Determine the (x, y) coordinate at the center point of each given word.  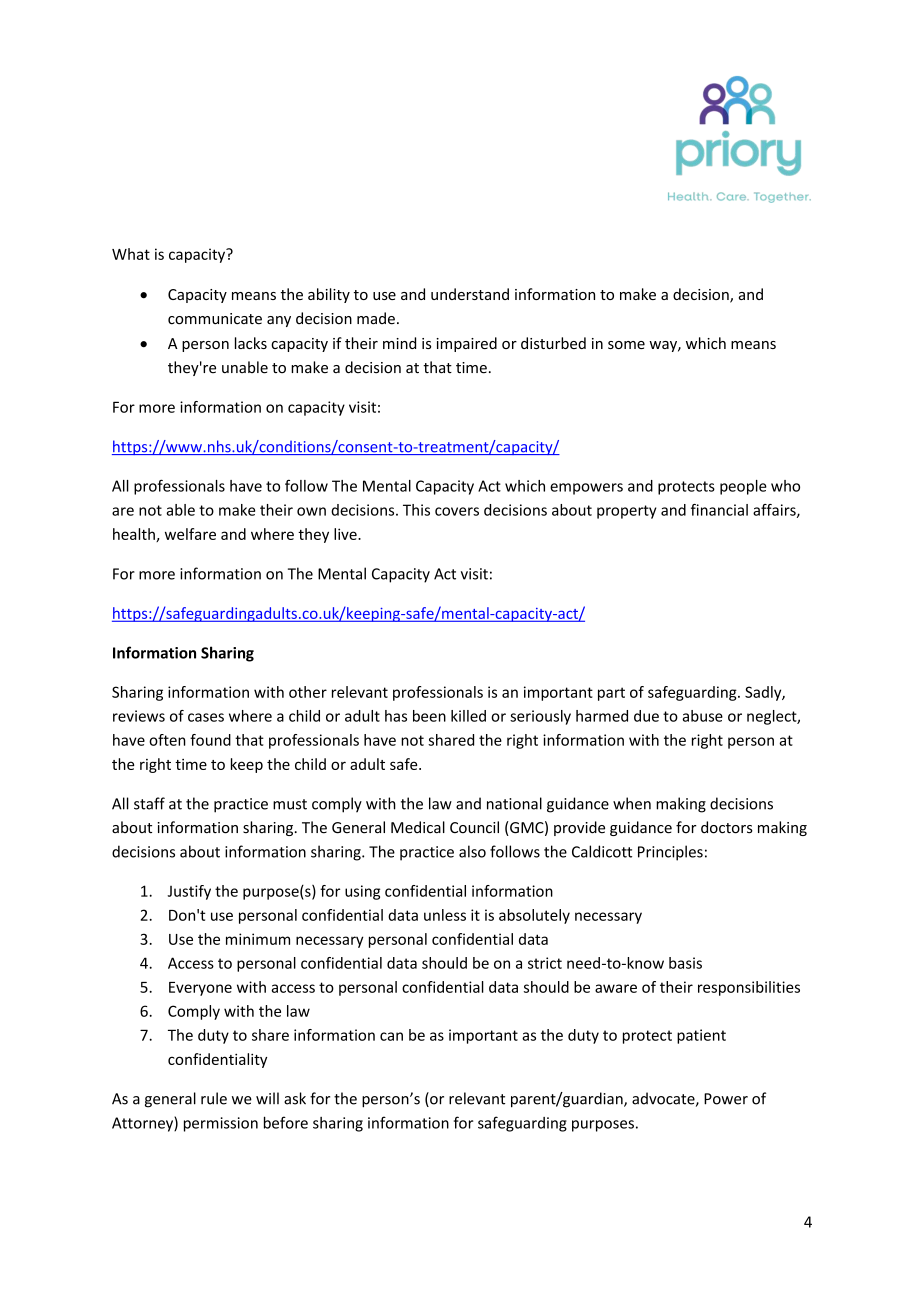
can (391, 1036)
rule (214, 1098)
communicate (215, 319)
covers (457, 511)
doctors (727, 827)
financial (719, 510)
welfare (190, 534)
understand (470, 294)
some (626, 345)
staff (149, 803)
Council (474, 827)
